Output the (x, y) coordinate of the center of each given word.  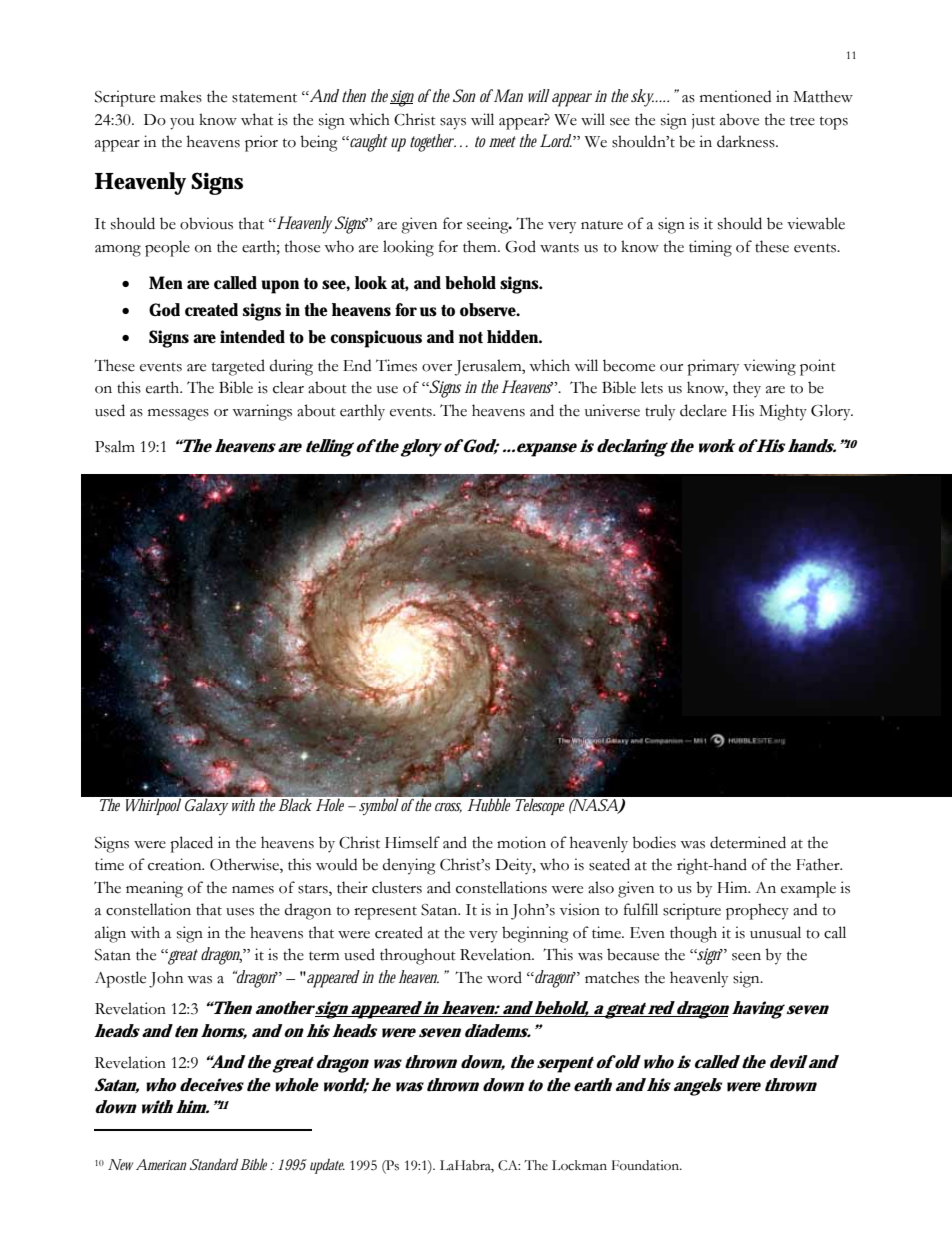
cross (448, 808)
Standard (214, 1164)
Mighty (783, 412)
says (453, 124)
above (739, 119)
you (182, 124)
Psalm (115, 446)
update (327, 1166)
